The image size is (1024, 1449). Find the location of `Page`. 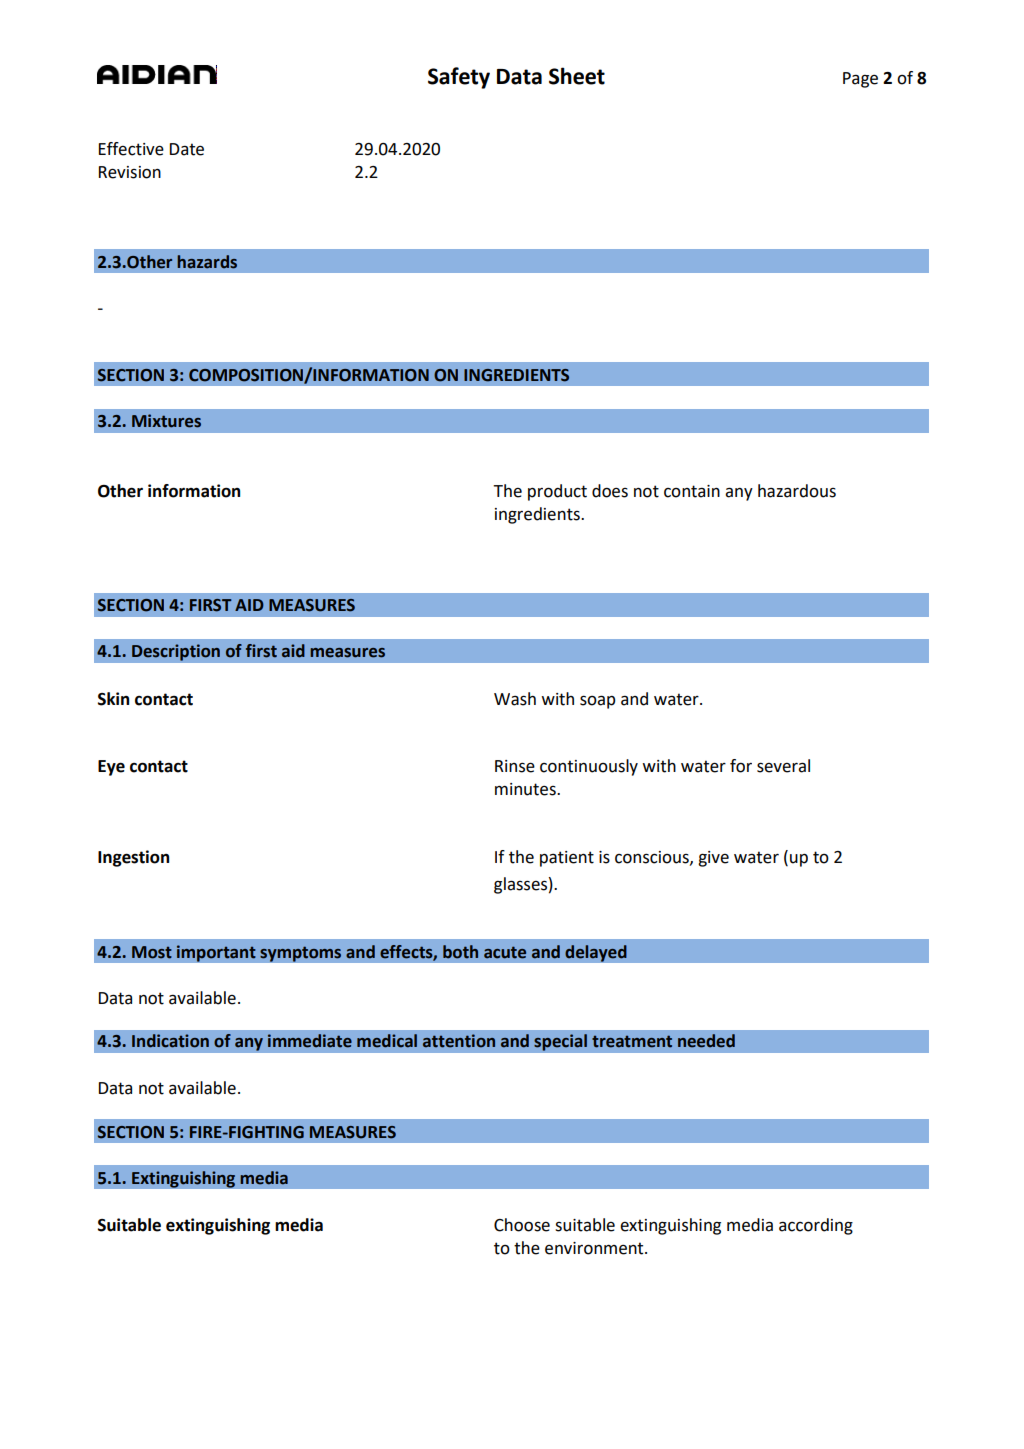

Page is located at coordinates (860, 80).
